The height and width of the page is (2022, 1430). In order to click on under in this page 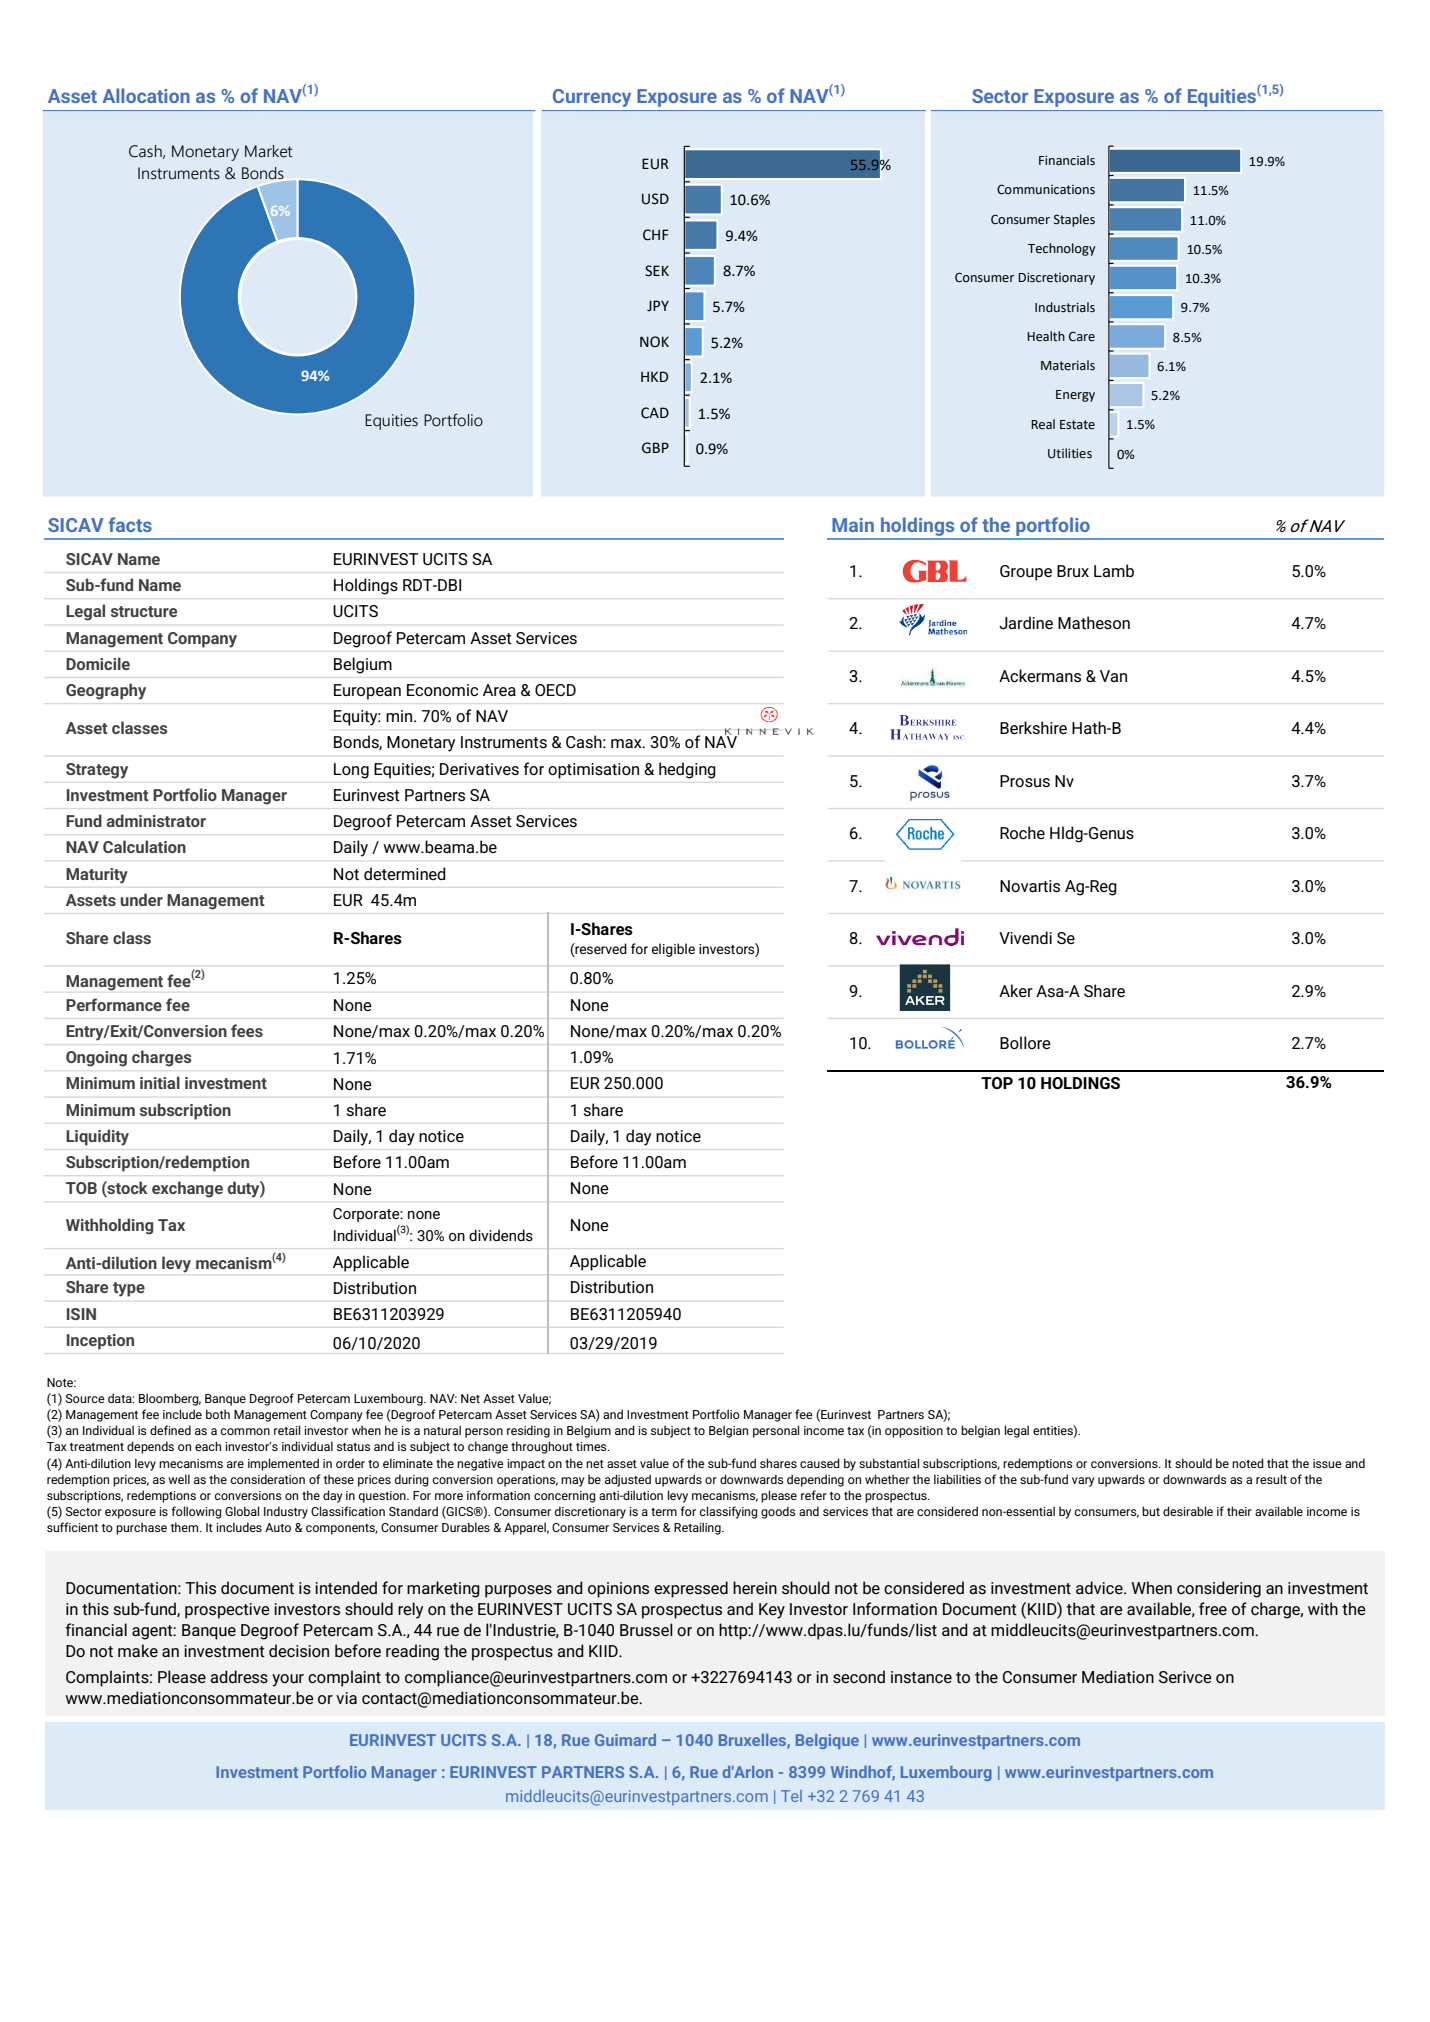, I will do `click(141, 899)`.
